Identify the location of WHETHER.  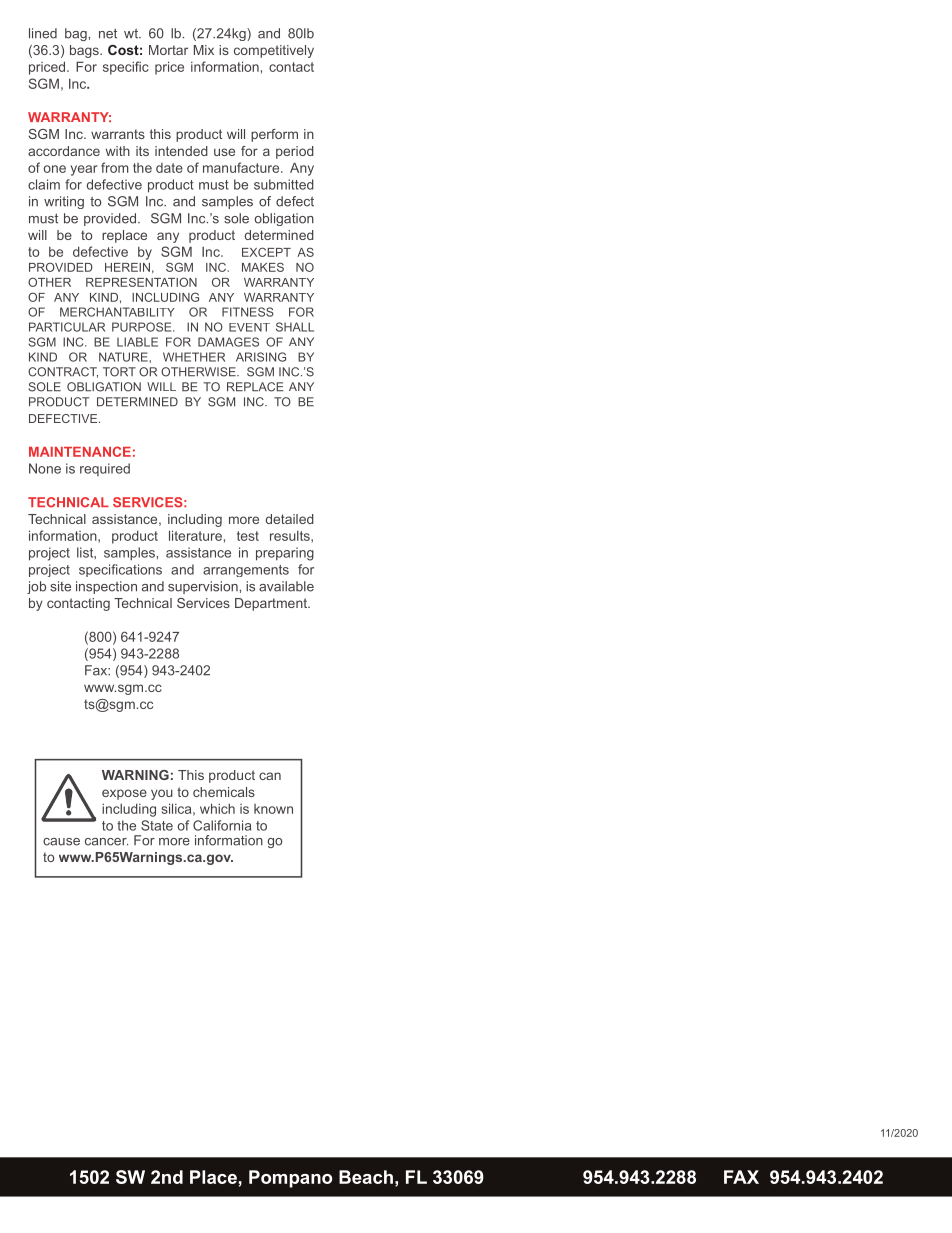
(194, 357).
